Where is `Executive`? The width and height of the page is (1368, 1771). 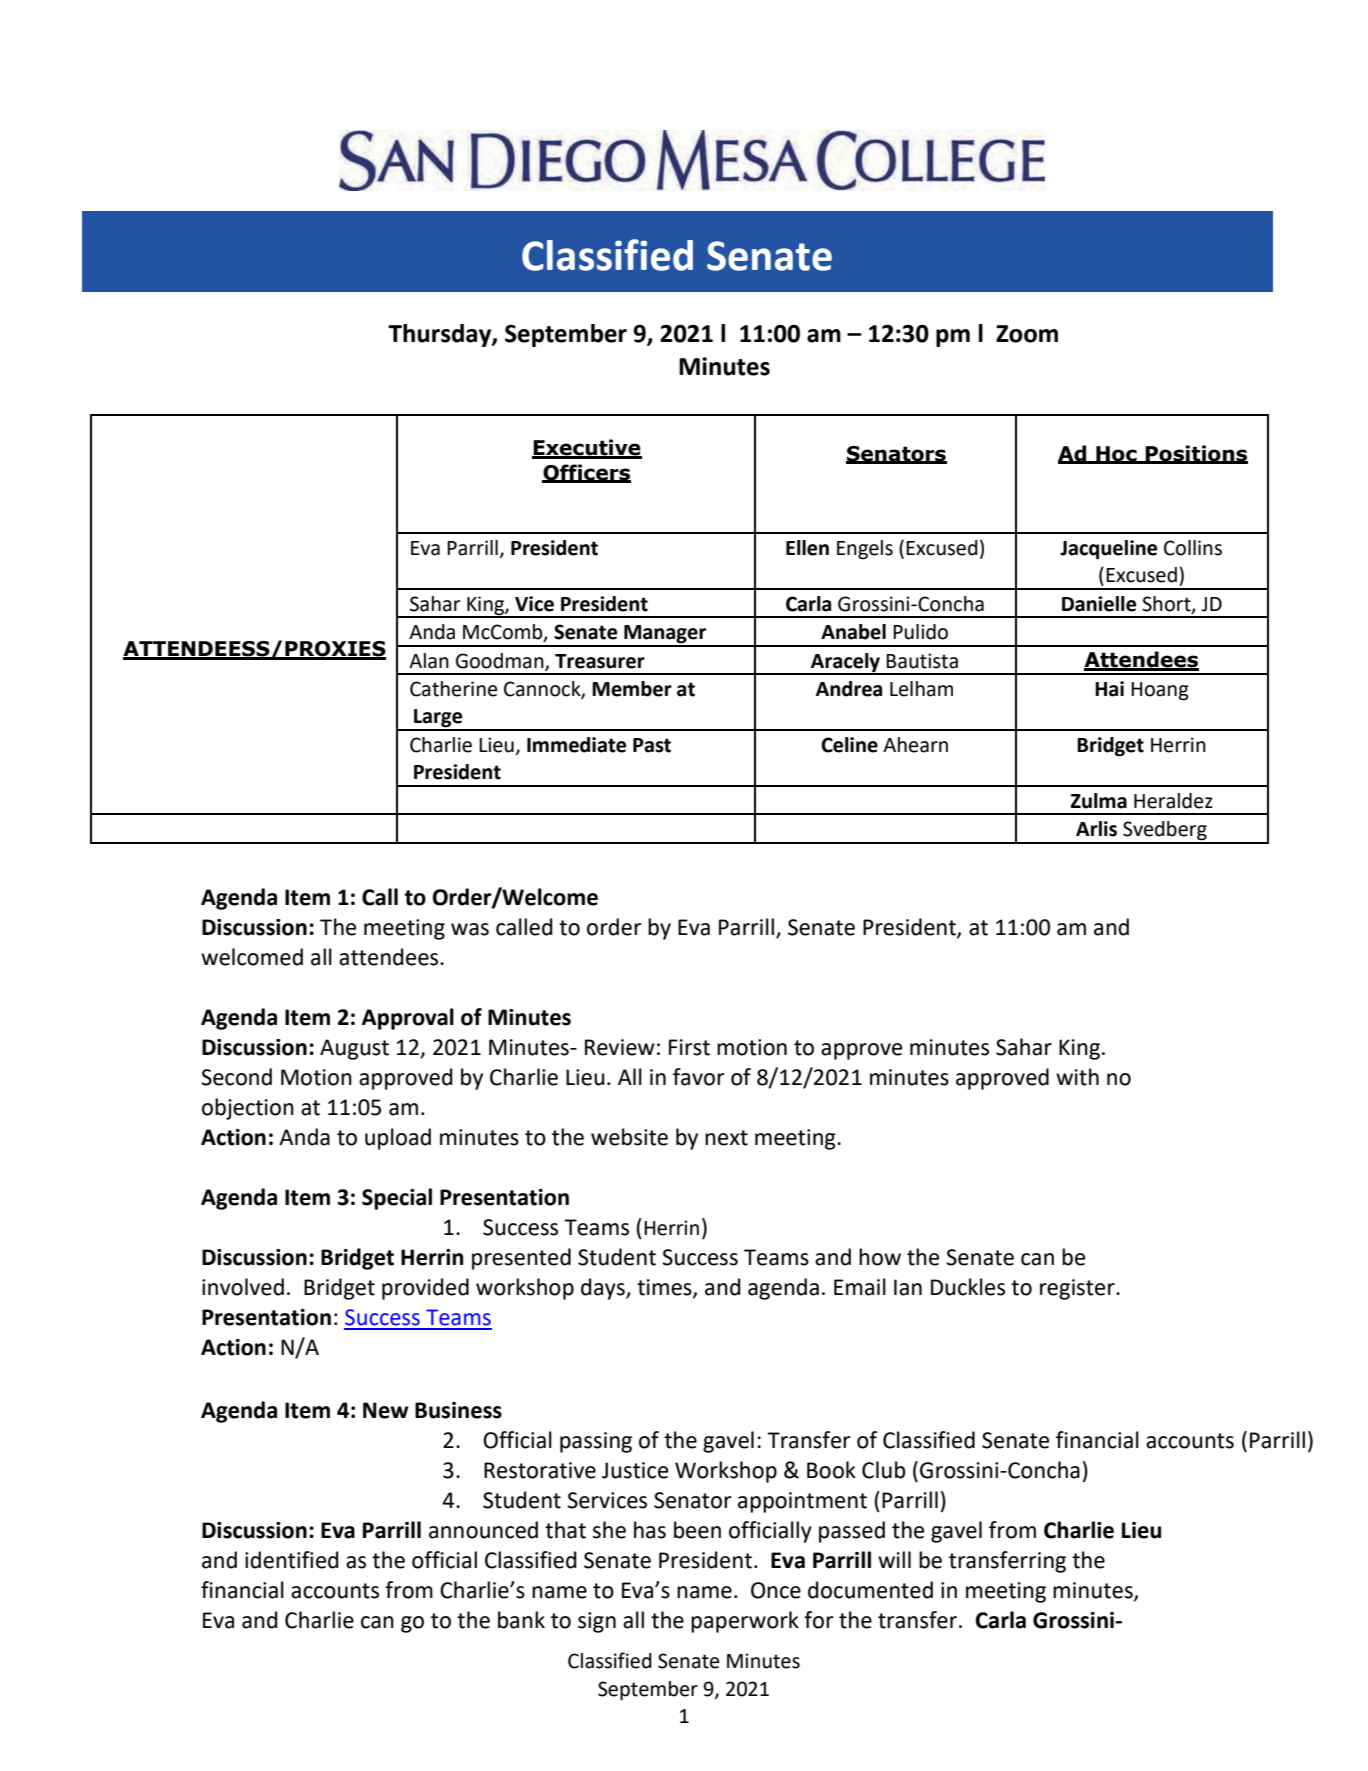
Executive is located at coordinates (587, 448).
